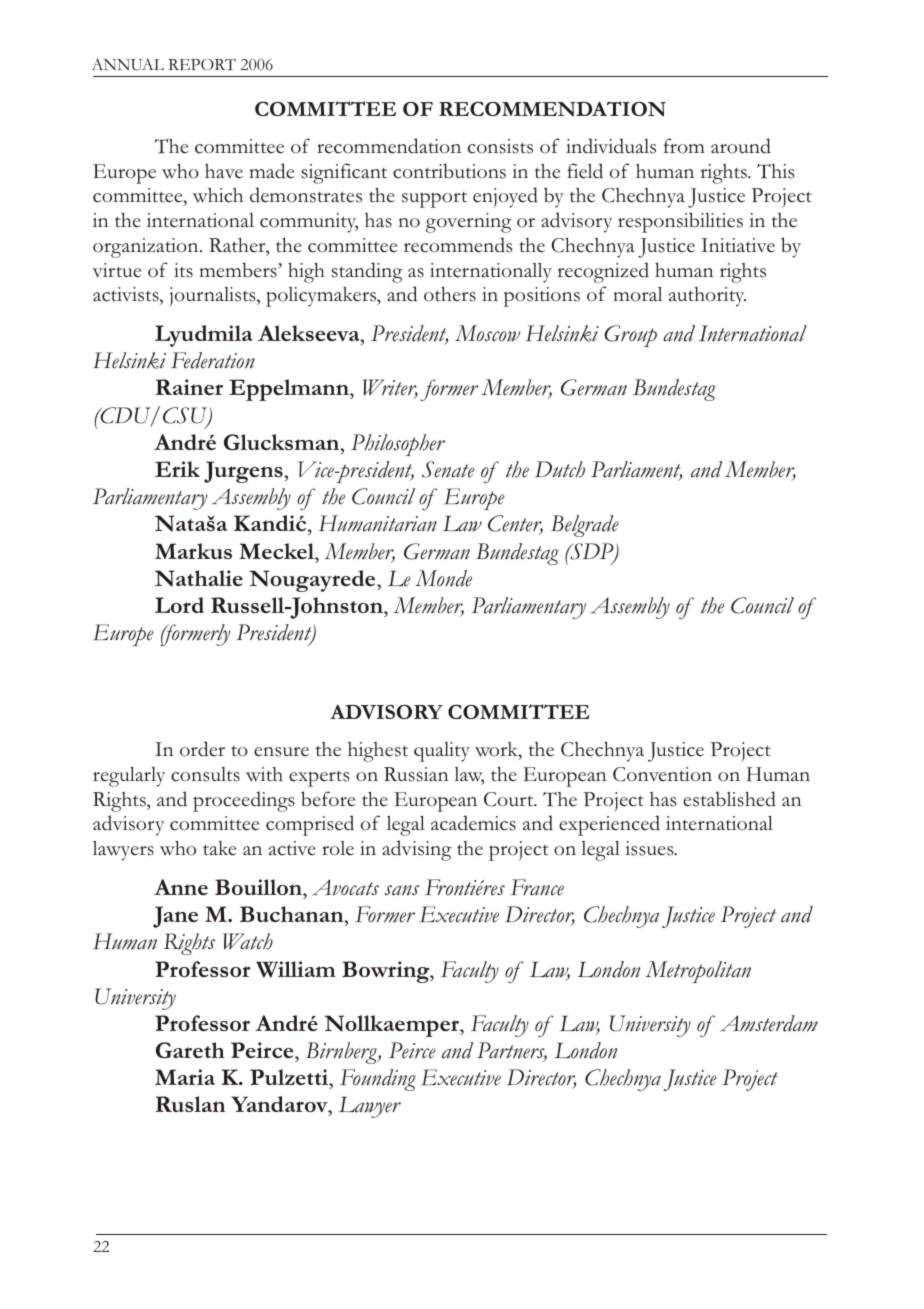 The height and width of the page is (1309, 924). What do you see at coordinates (473, 823) in the page?
I see `academics` at bounding box center [473, 823].
